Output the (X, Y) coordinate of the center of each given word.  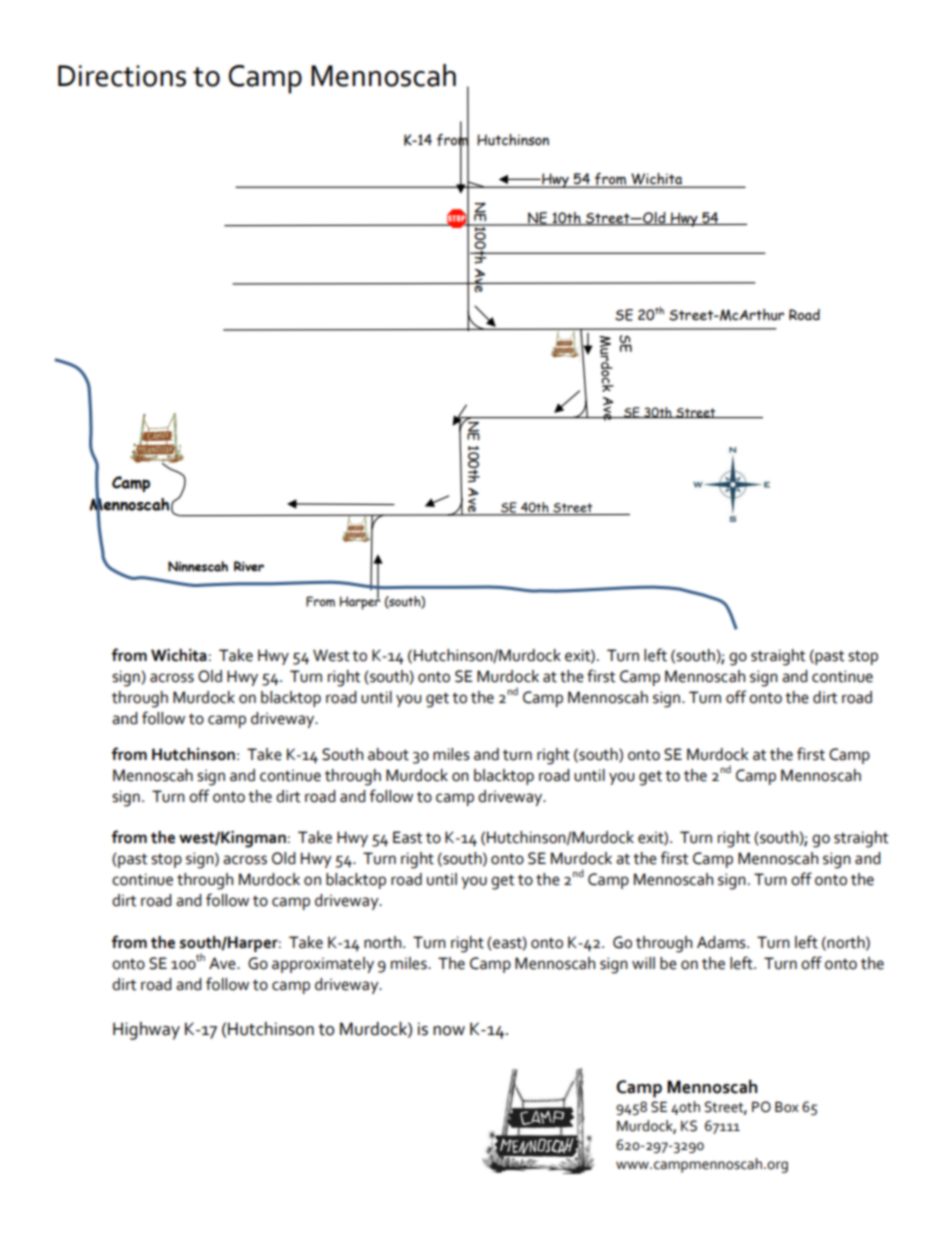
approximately (323, 965)
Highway (146, 1031)
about (388, 754)
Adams (722, 942)
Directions (122, 76)
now (449, 1031)
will (643, 963)
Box (787, 1107)
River (249, 566)
